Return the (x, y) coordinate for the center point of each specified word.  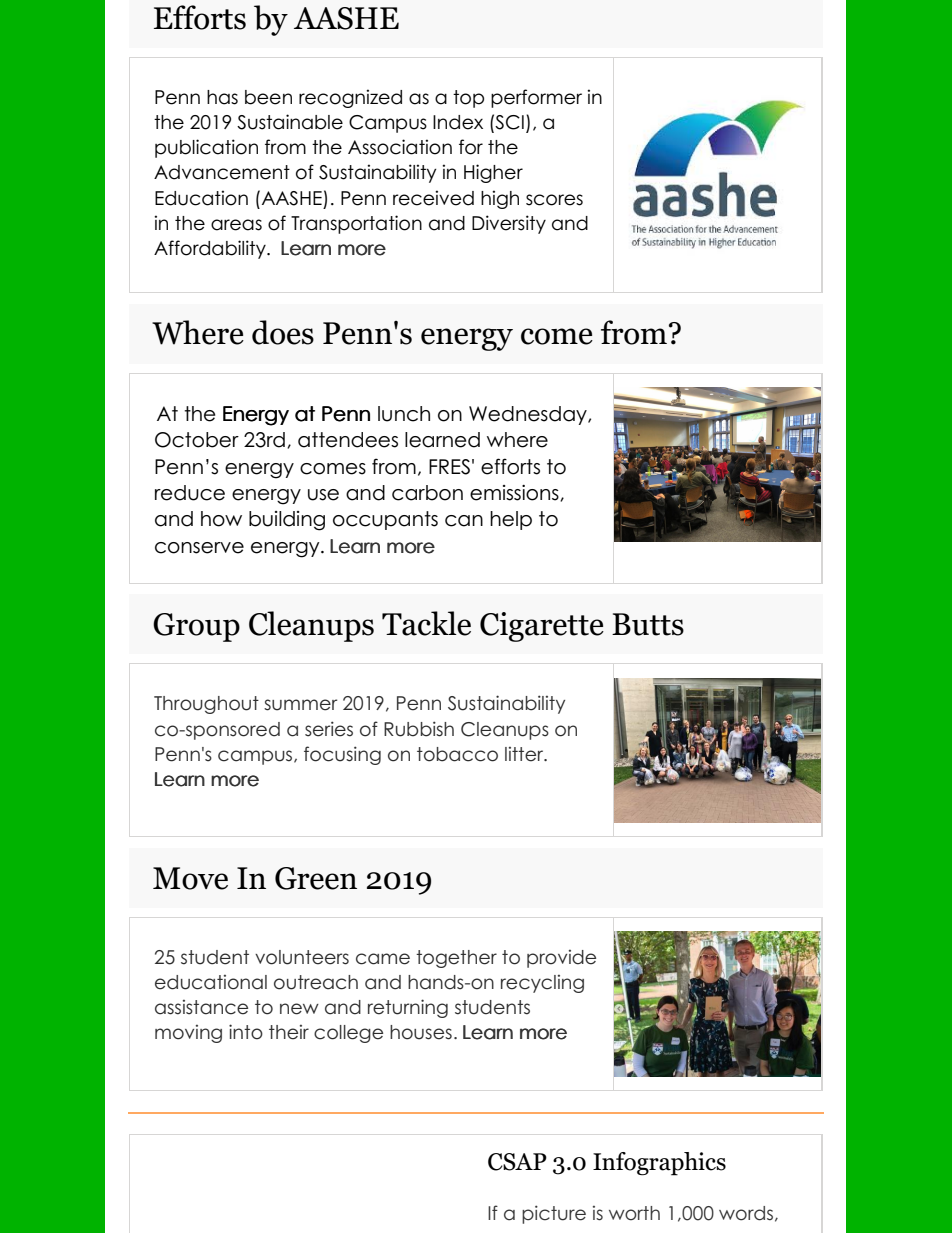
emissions (515, 493)
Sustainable (290, 122)
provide (561, 959)
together (456, 959)
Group (196, 627)
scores (554, 200)
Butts (648, 624)
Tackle (426, 623)
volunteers (302, 957)
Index (458, 122)
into (246, 1032)
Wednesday (529, 415)
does (283, 332)
